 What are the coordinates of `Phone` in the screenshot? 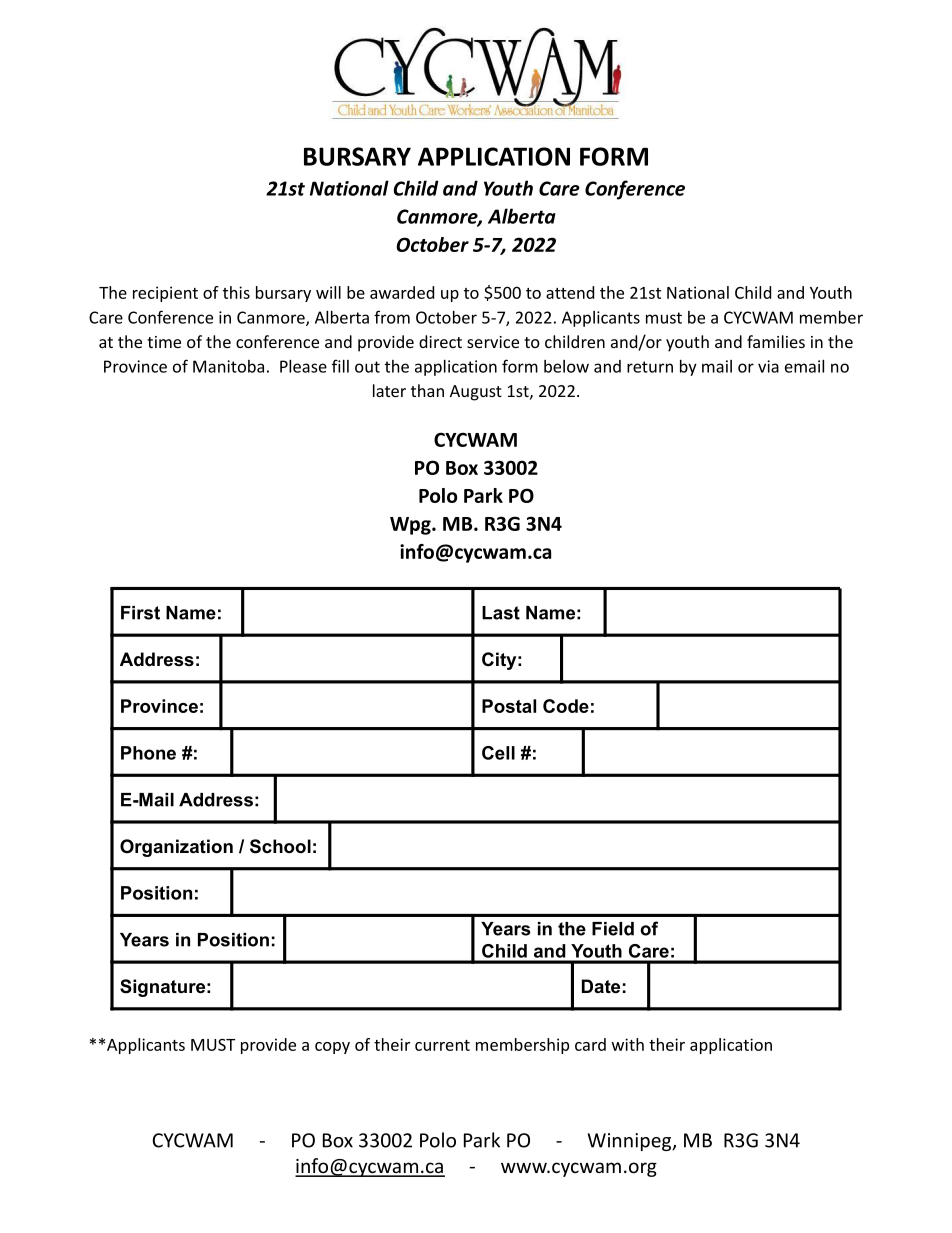 It's located at (148, 753).
